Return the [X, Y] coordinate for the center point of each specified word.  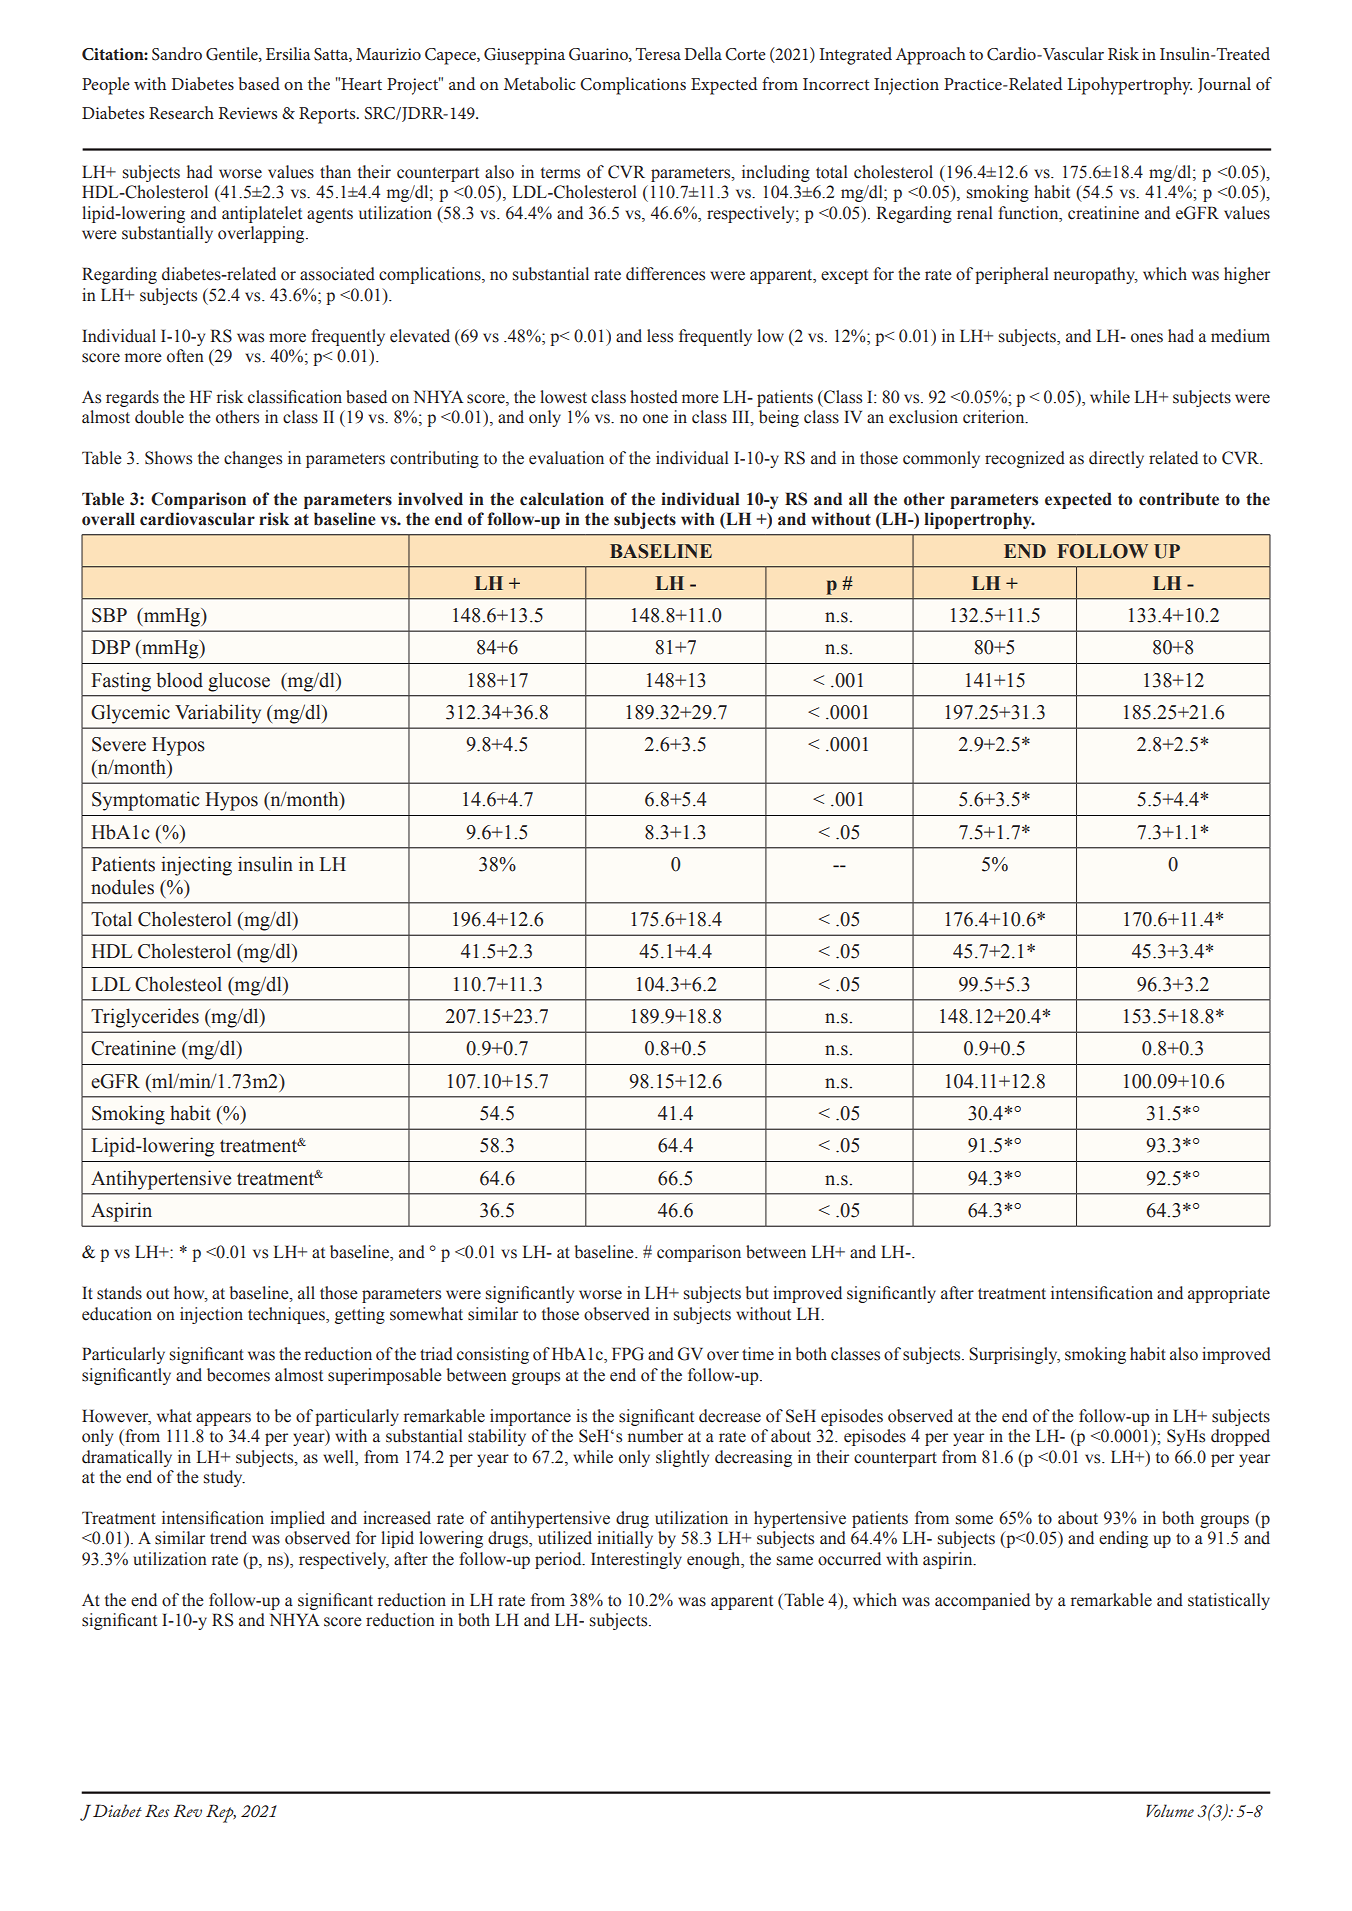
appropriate [1229, 1294]
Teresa [658, 54]
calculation [562, 499]
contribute [1179, 499]
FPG [628, 1354]
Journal [1224, 85]
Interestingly [636, 1560]
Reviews [248, 113]
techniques [287, 1315]
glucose [239, 682]
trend [228, 1538]
